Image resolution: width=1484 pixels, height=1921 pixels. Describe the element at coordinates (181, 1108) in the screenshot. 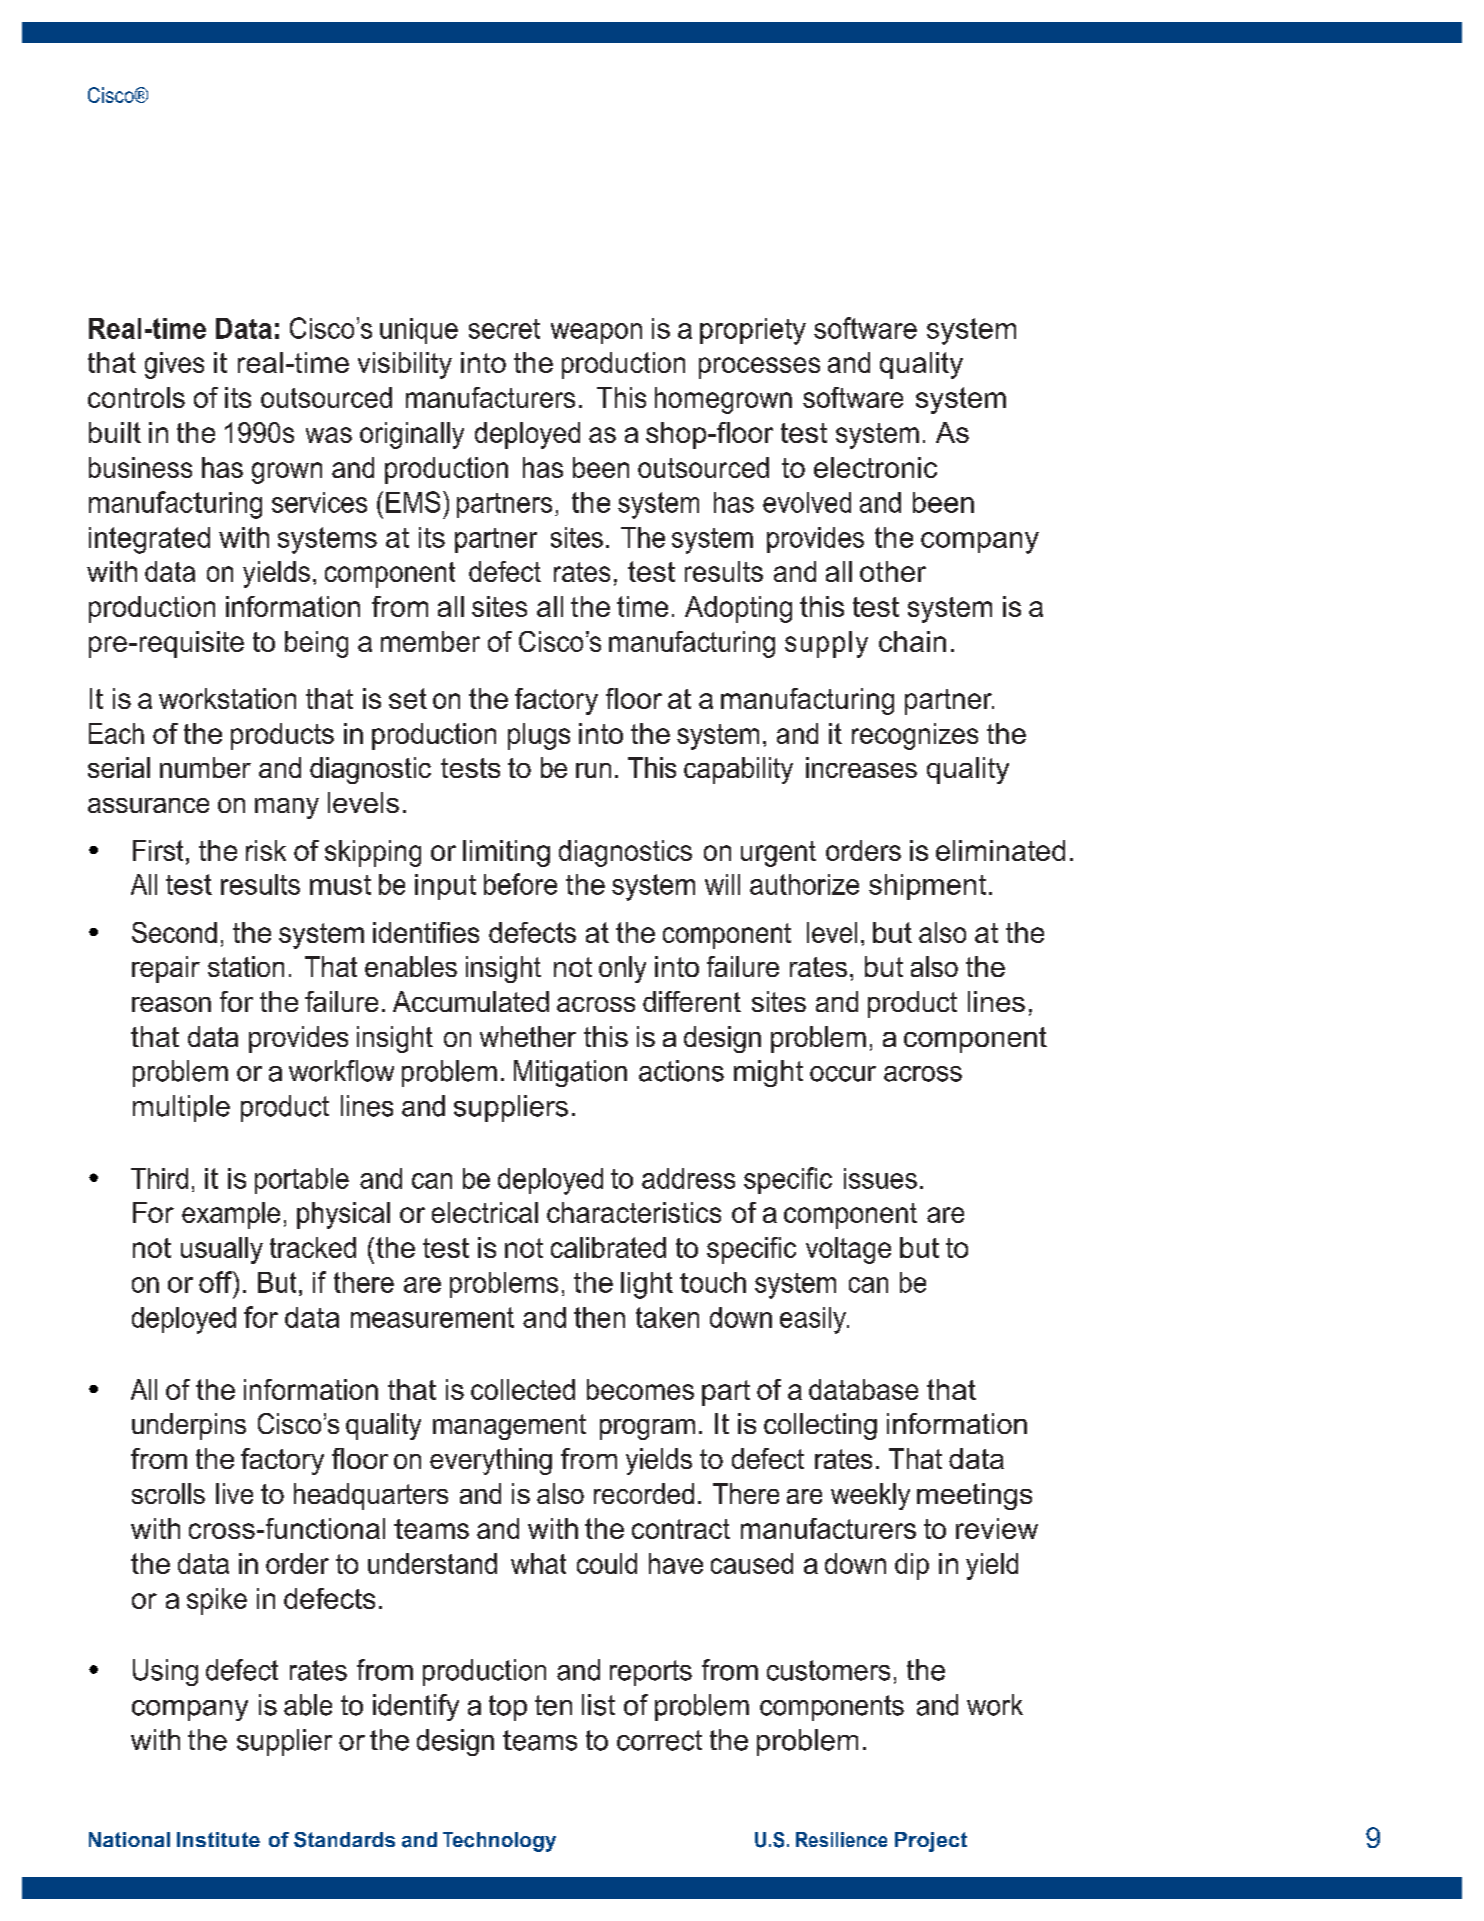

I see `multiple` at that location.
